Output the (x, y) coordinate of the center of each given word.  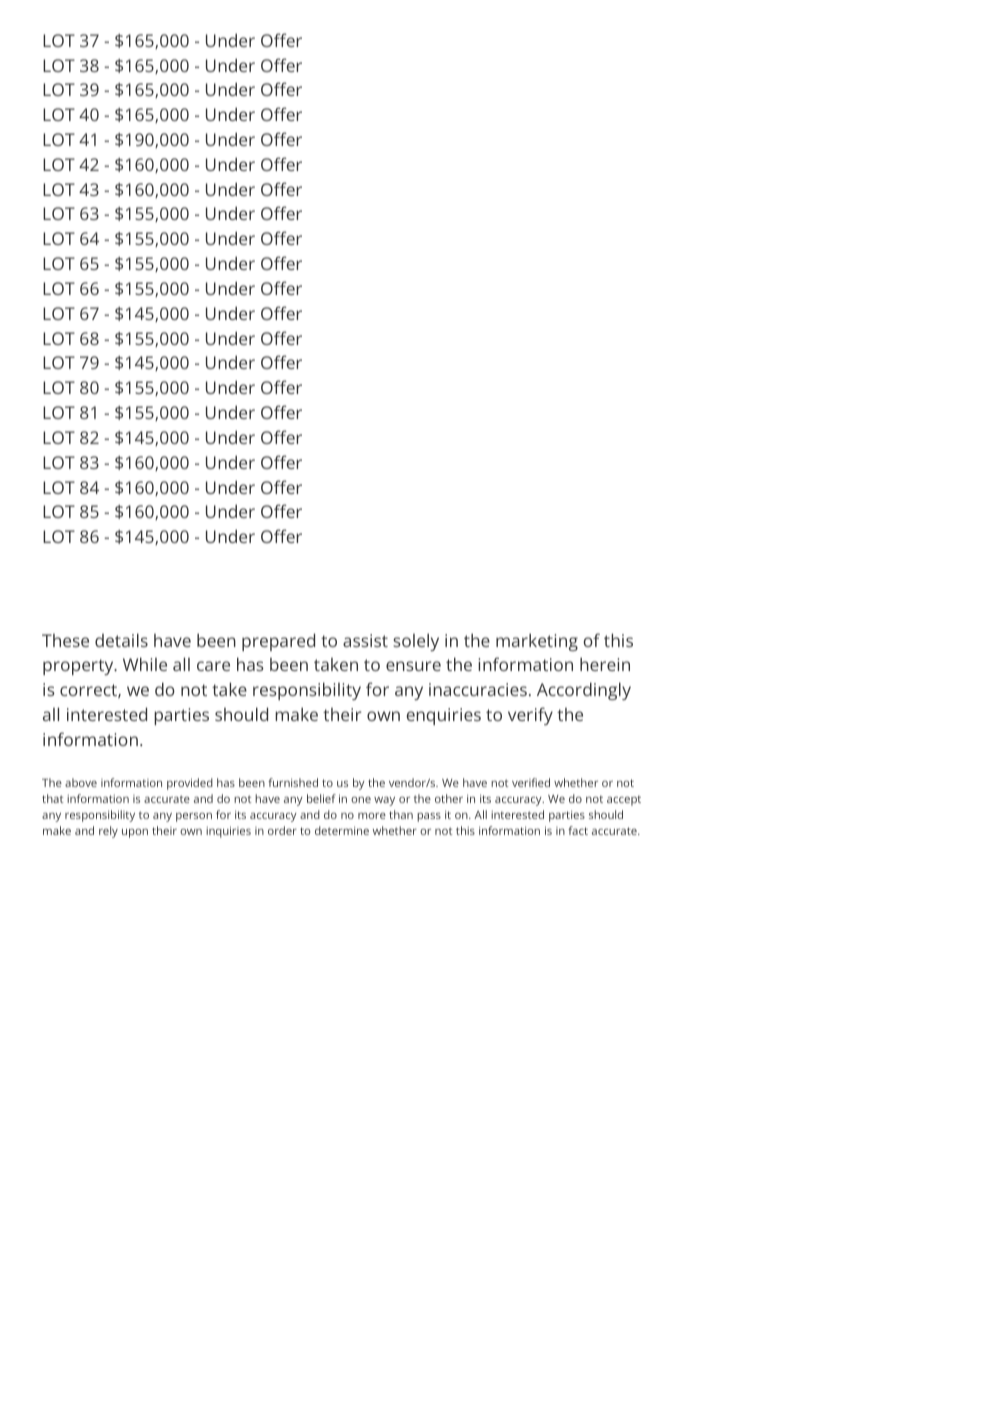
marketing (537, 642)
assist (365, 640)
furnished (293, 782)
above (81, 782)
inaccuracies (478, 689)
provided (190, 784)
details (121, 640)
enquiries (443, 716)
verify (530, 716)
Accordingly (584, 691)
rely (108, 832)
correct (89, 691)
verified (531, 782)
